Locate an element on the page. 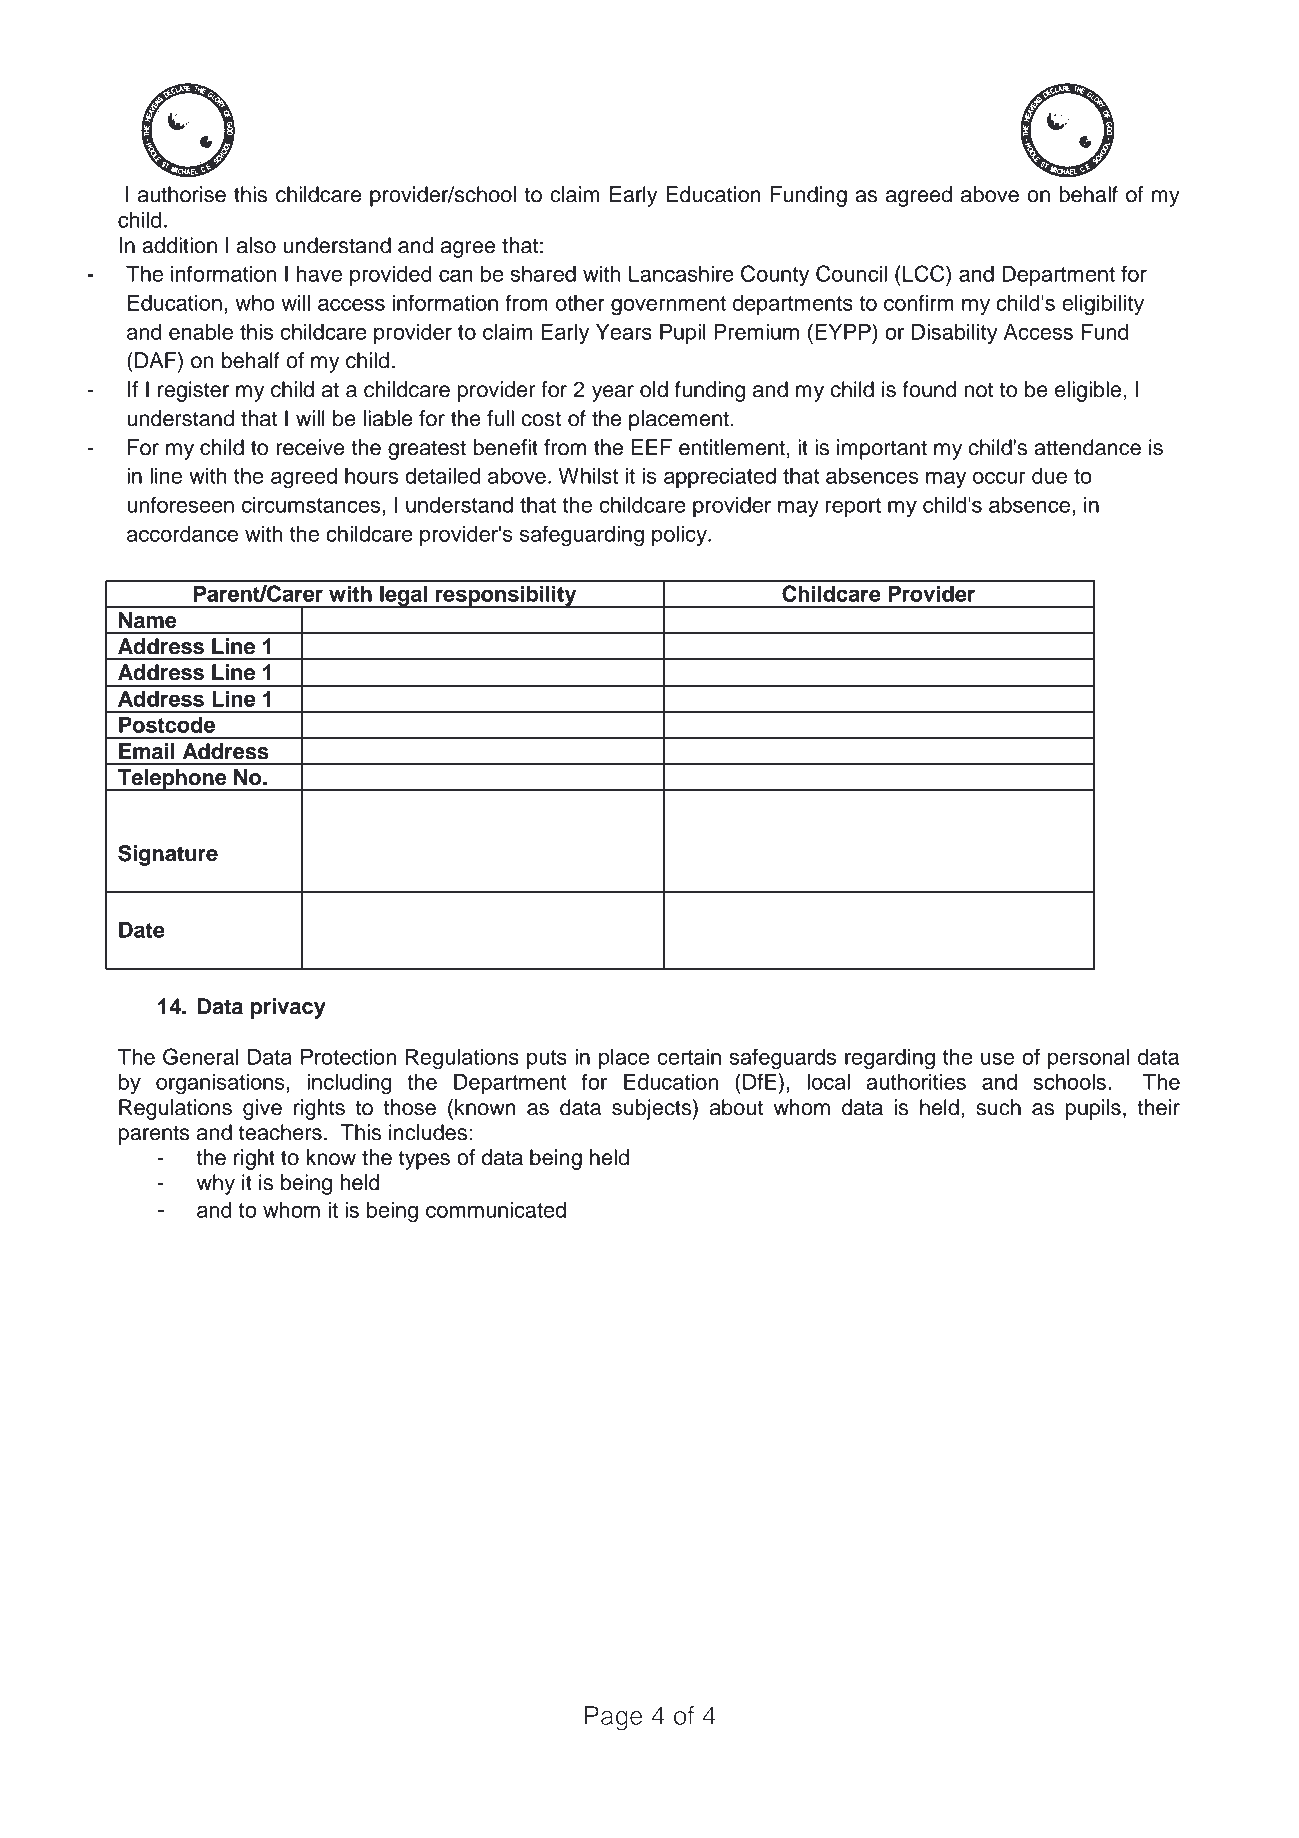 Image resolution: width=1299 pixels, height=1838 pixels. Telephone is located at coordinates (172, 780).
